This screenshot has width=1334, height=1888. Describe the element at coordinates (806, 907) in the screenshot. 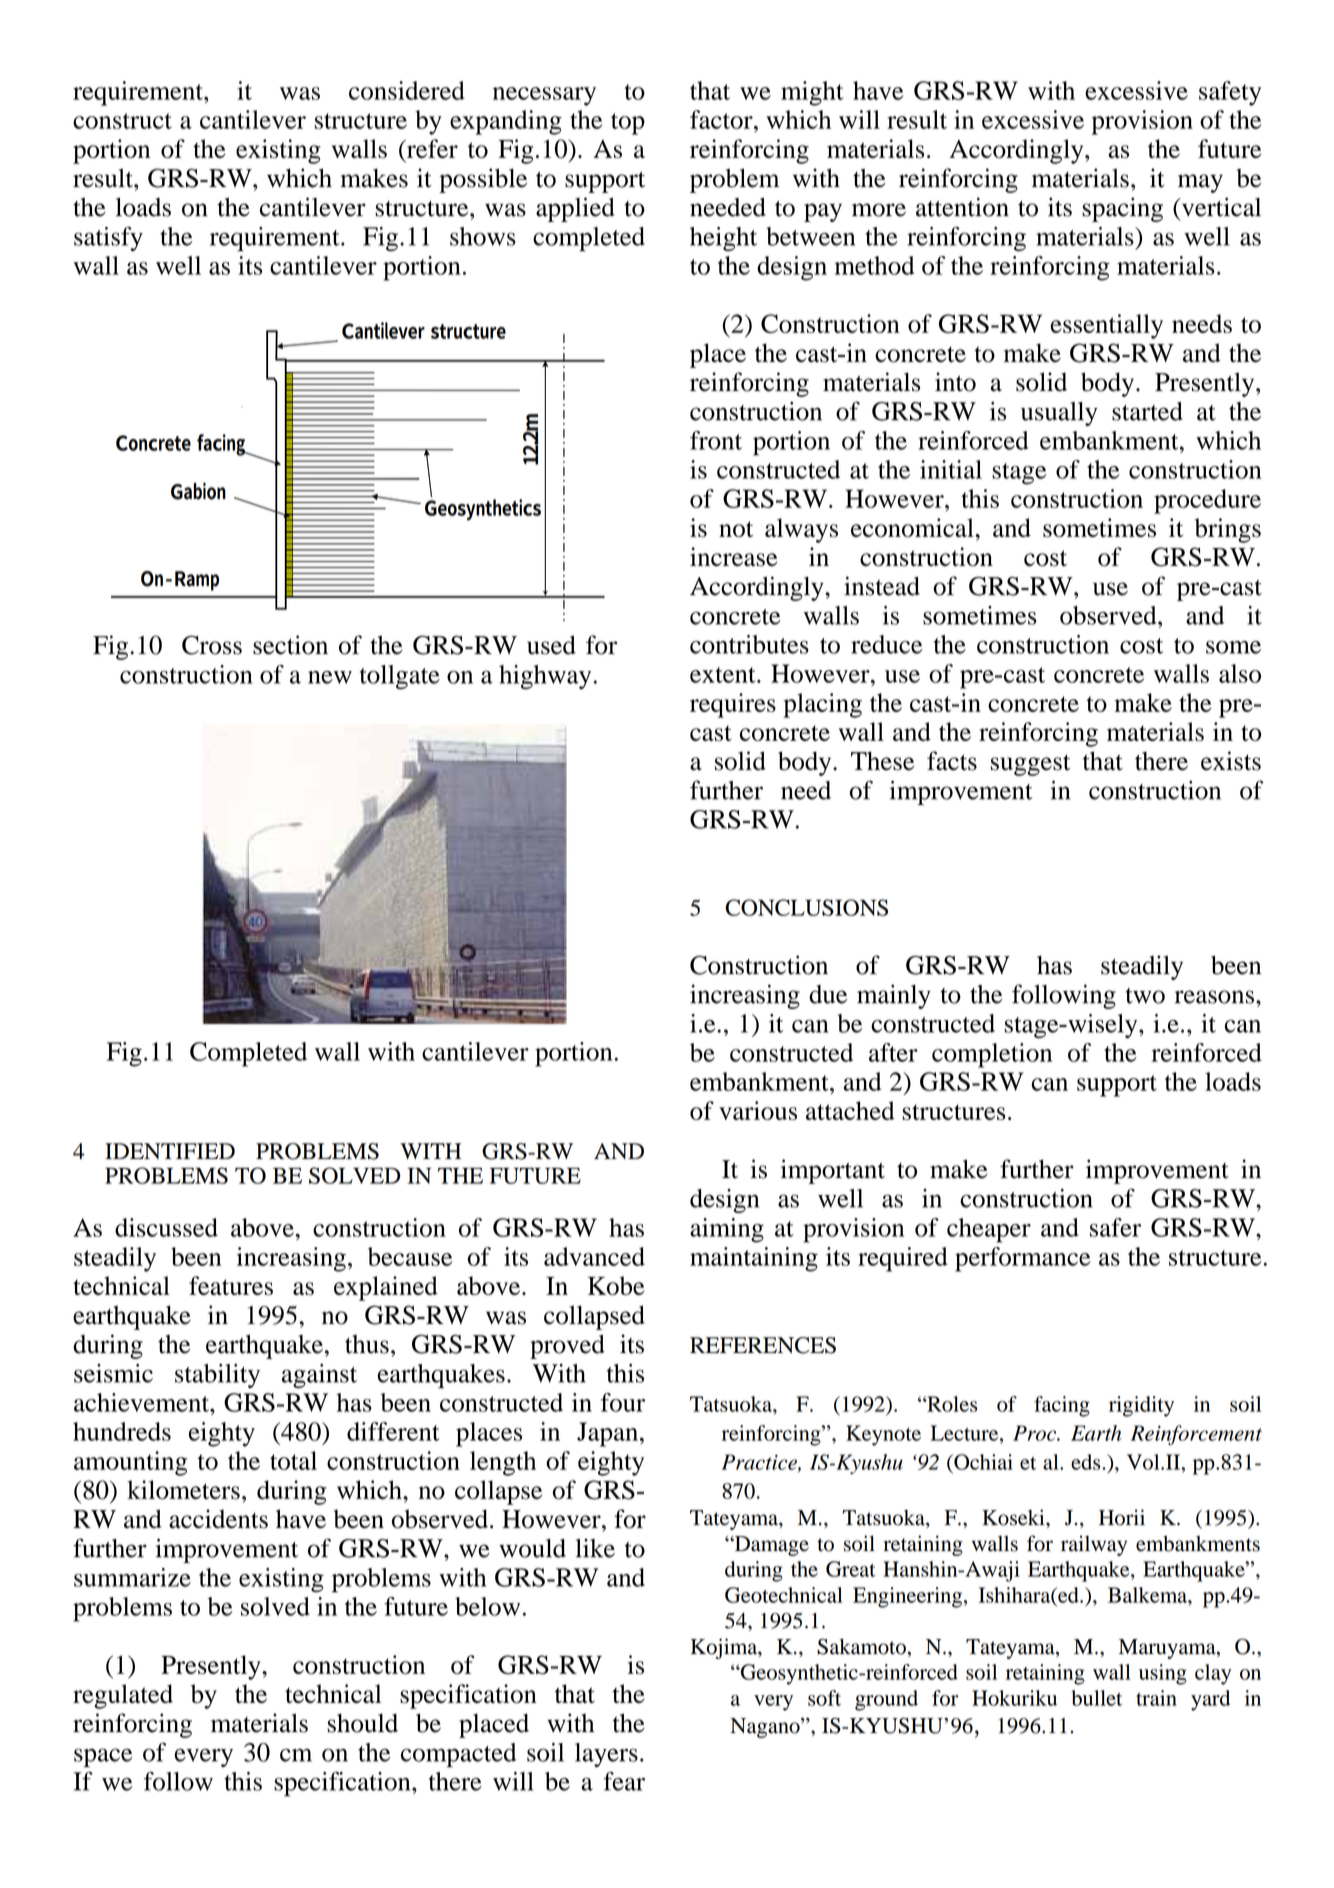

I see `CONCLUSIONS` at that location.
